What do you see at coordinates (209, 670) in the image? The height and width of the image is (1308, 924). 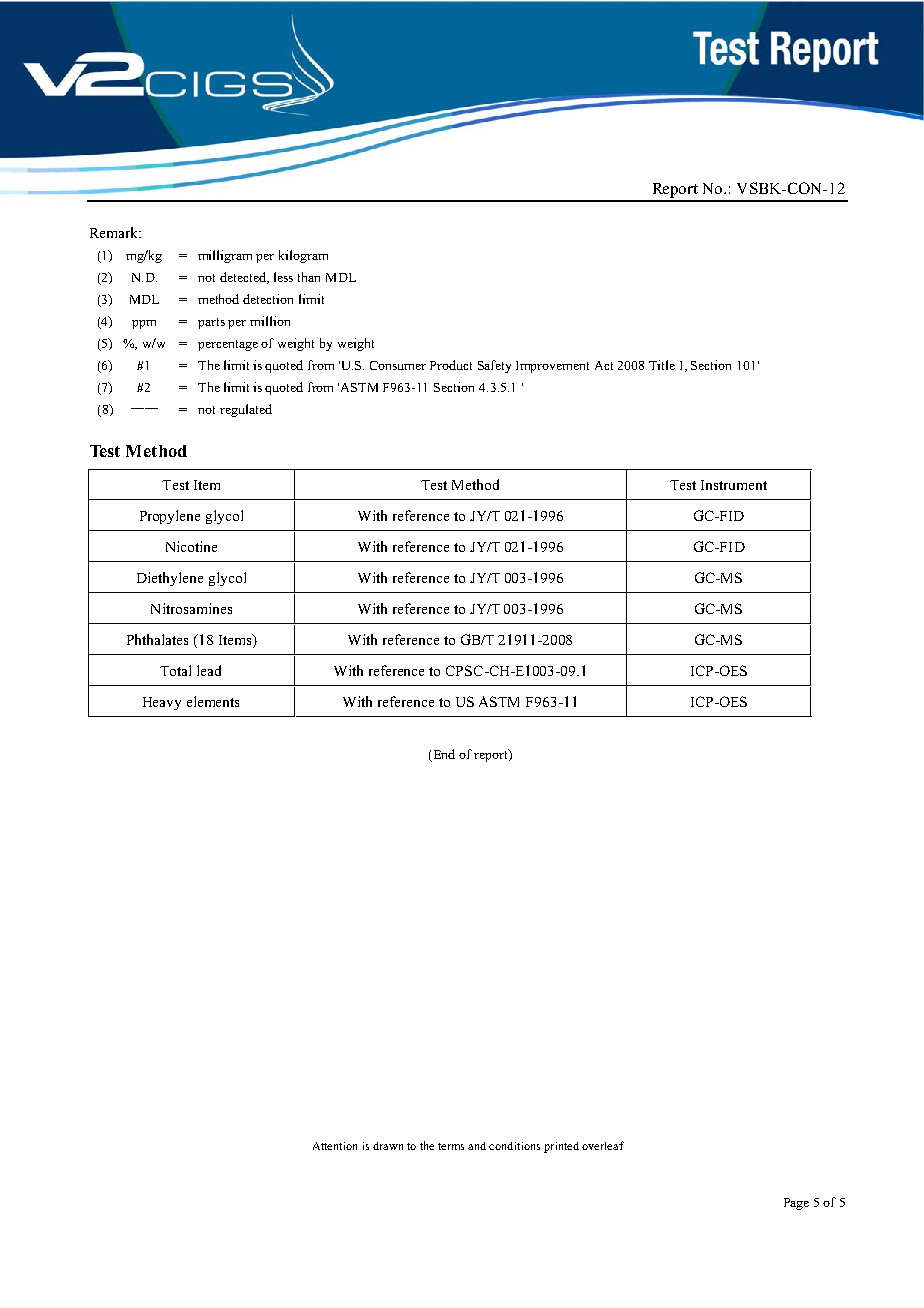 I see `lead` at bounding box center [209, 670].
